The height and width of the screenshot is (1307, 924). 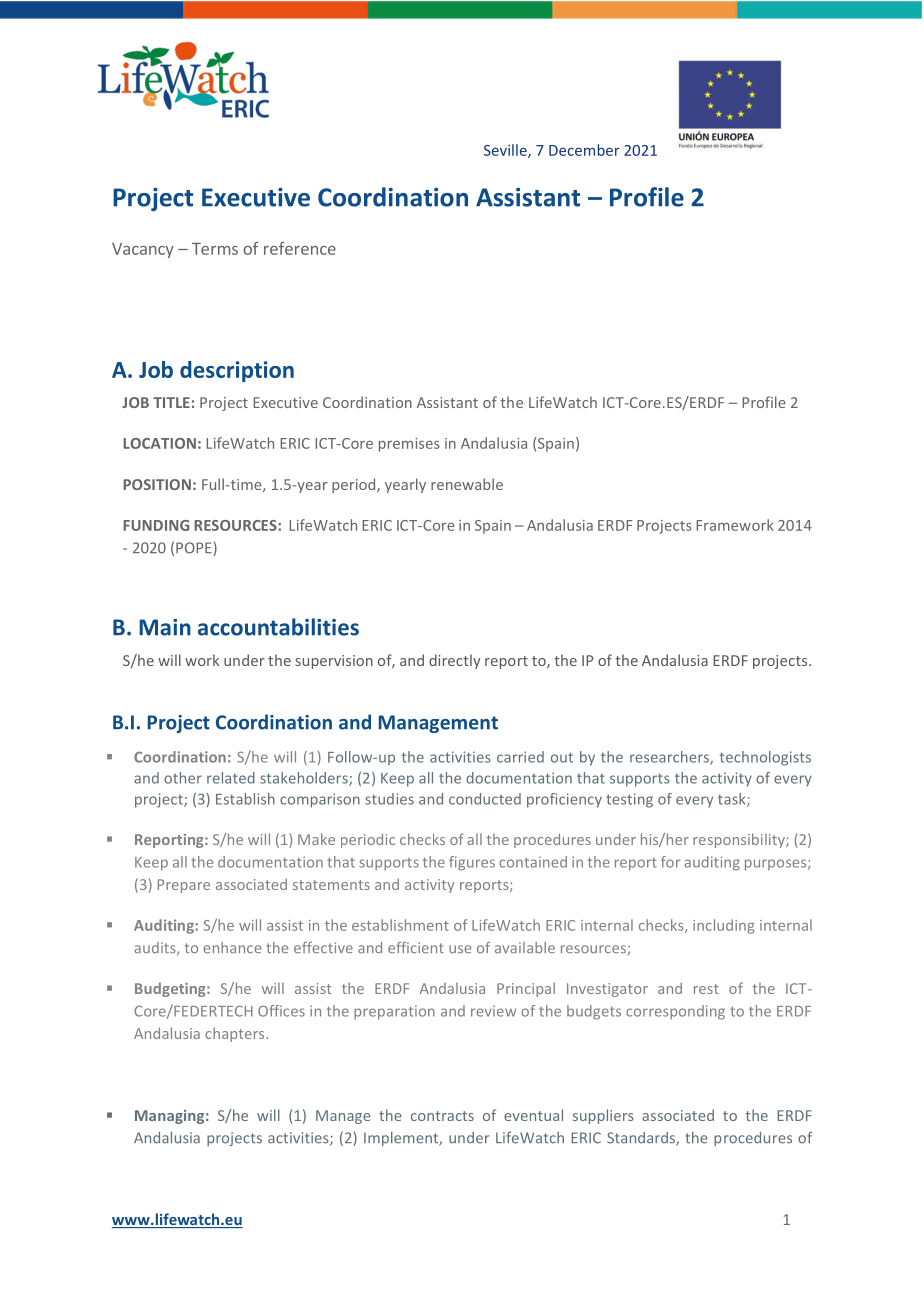 What do you see at coordinates (584, 150) in the screenshot?
I see `December` at bounding box center [584, 150].
